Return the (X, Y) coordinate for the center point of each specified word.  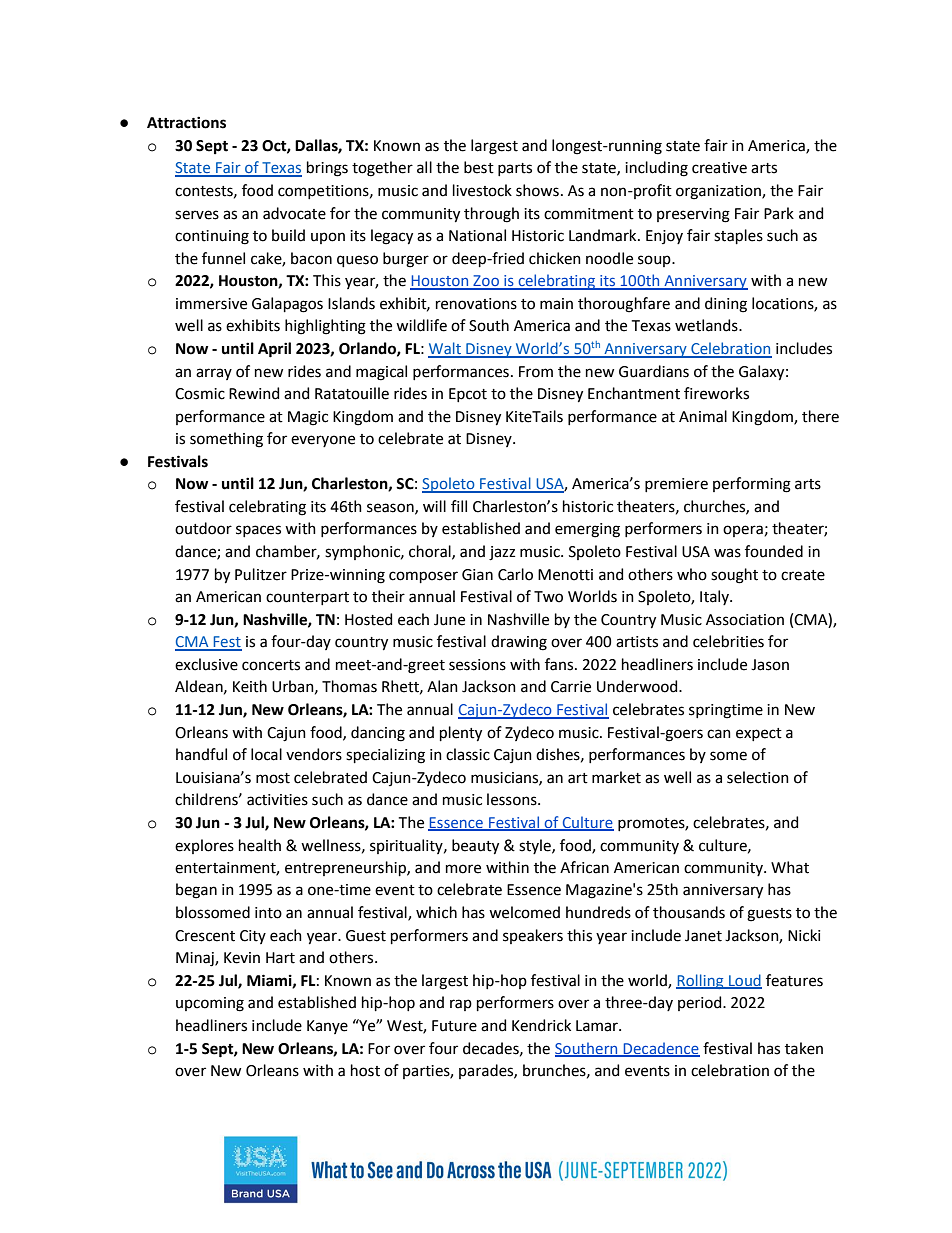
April (274, 350)
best (479, 167)
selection (758, 777)
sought (734, 576)
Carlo (515, 574)
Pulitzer (261, 574)
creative (719, 168)
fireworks (716, 393)
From (536, 372)
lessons (513, 799)
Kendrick (541, 1025)
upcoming (210, 1004)
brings (327, 169)
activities (277, 800)
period (701, 1003)
